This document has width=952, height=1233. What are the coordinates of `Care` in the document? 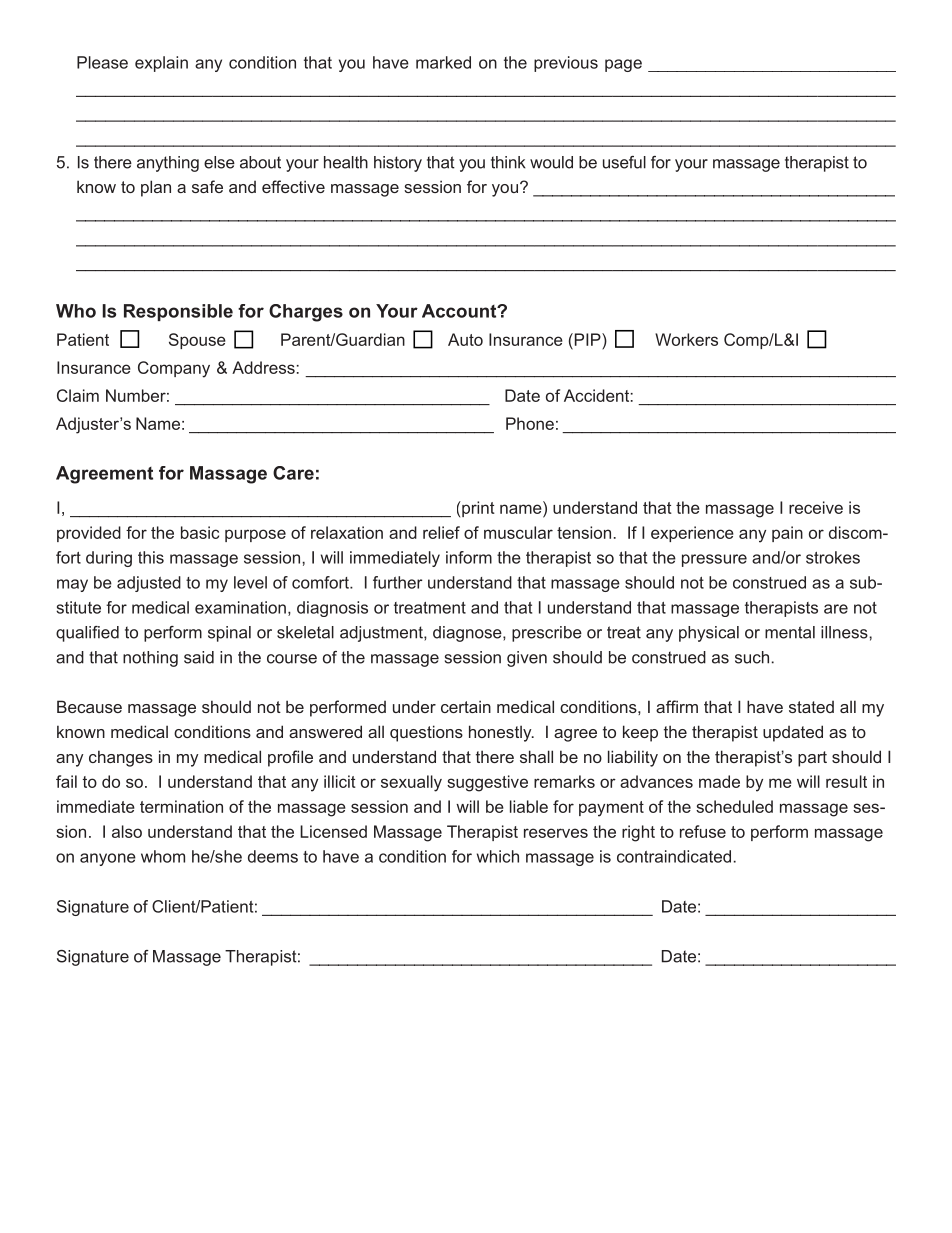 It's located at (293, 473).
